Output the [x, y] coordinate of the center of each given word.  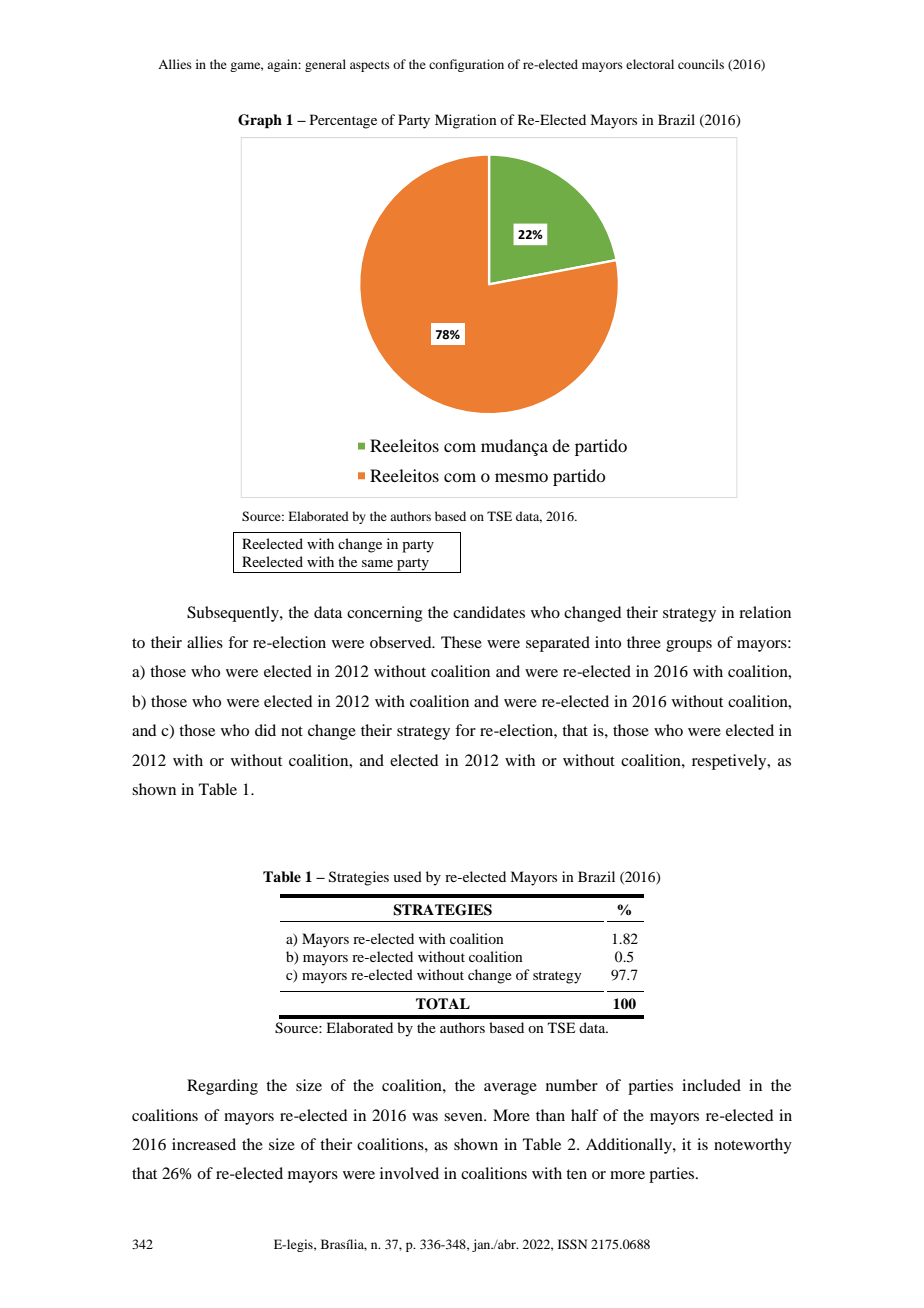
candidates [489, 612]
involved [409, 1173]
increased [204, 1144]
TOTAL [443, 1004]
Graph [260, 121]
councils [701, 64]
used [407, 876]
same [377, 563]
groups [689, 646]
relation [765, 612]
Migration [466, 121]
